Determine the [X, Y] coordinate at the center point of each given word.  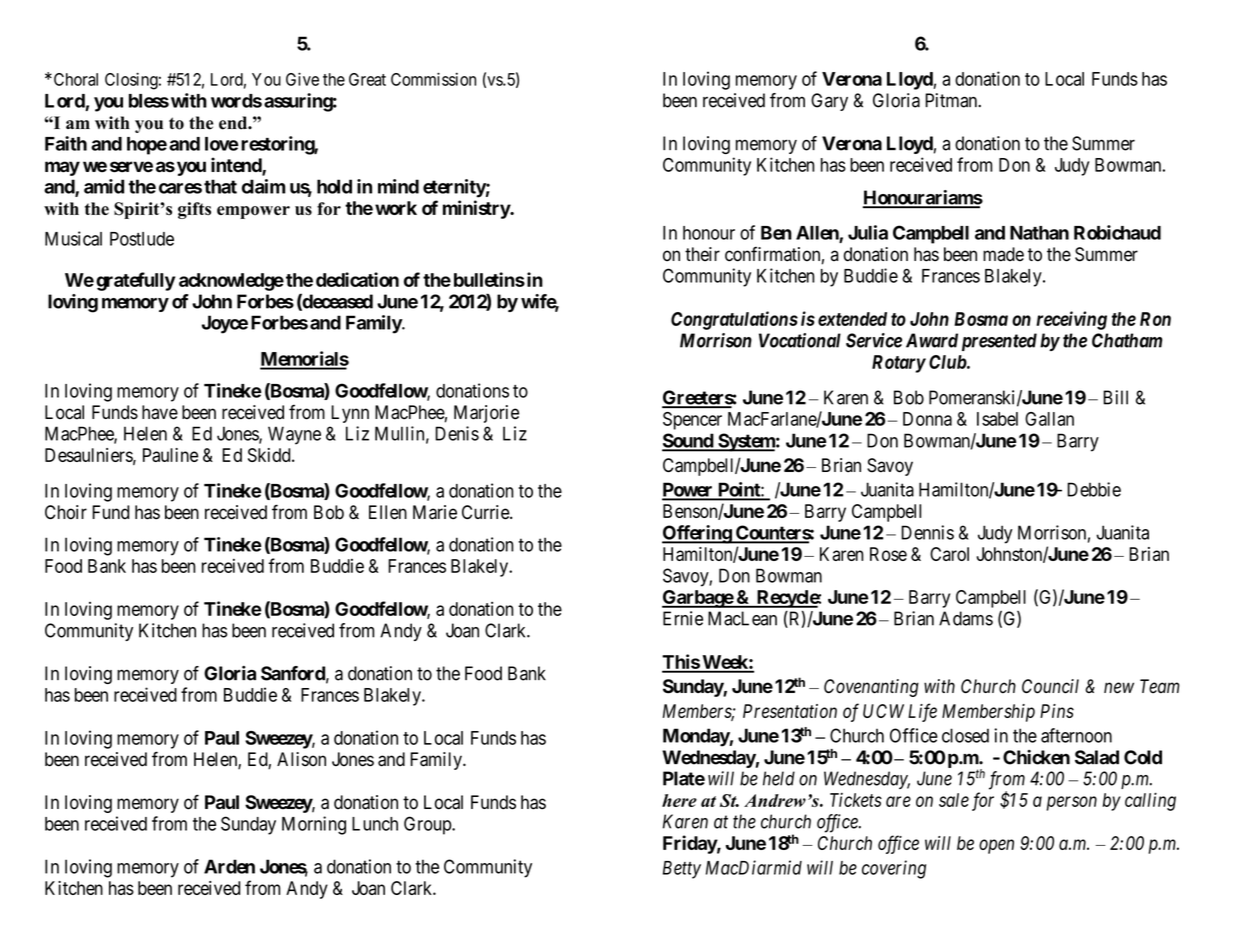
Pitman [952, 100]
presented [999, 342]
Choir [66, 512]
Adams [966, 618]
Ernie [683, 618]
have [160, 412]
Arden [229, 866]
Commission [433, 79]
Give [302, 79]
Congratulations [734, 320]
